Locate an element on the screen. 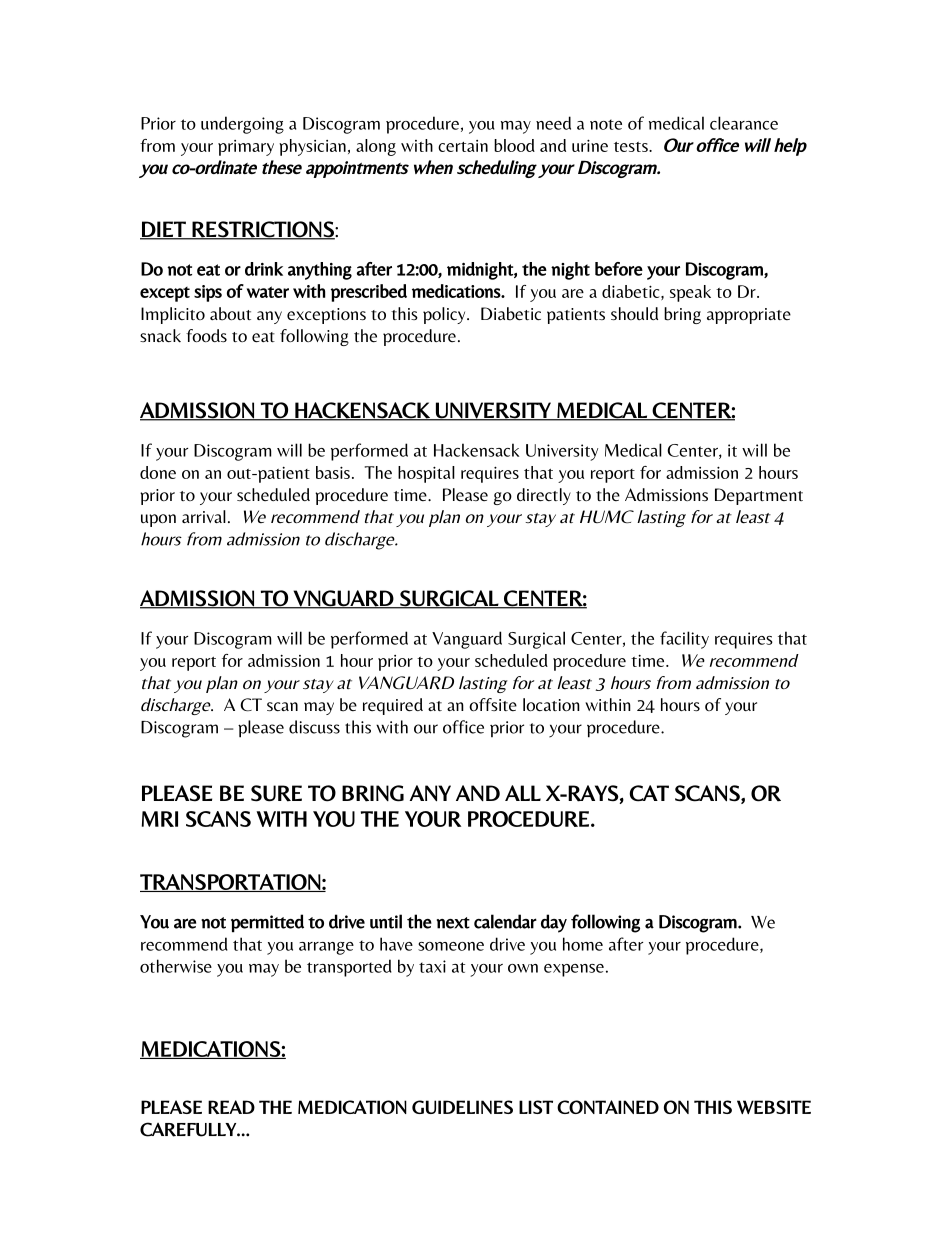 Image resolution: width=952 pixels, height=1233 pixels. arrival is located at coordinates (204, 516).
